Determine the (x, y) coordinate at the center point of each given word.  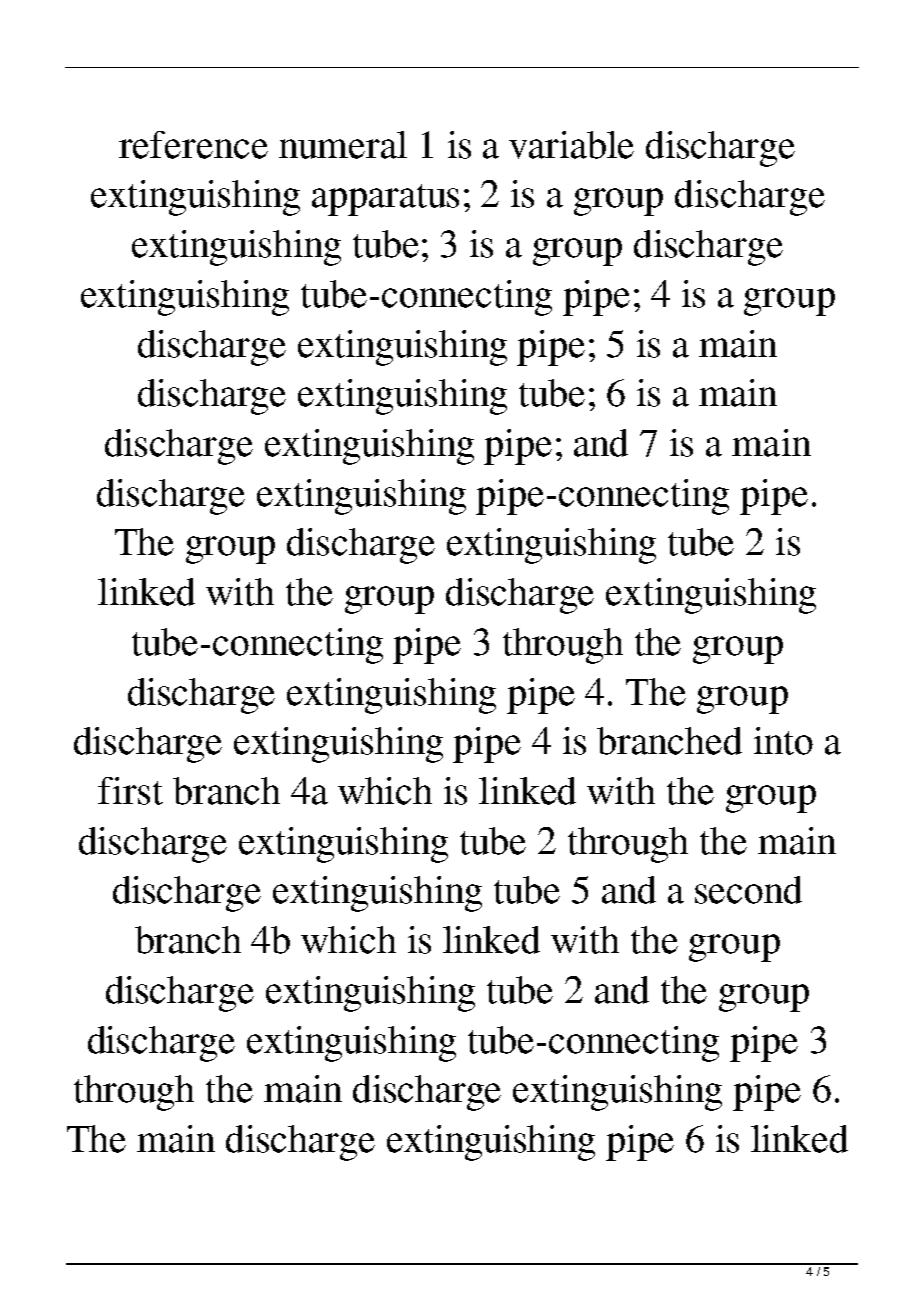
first (130, 791)
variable (571, 145)
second (748, 890)
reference (193, 145)
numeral (343, 145)
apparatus (385, 200)
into (783, 741)
